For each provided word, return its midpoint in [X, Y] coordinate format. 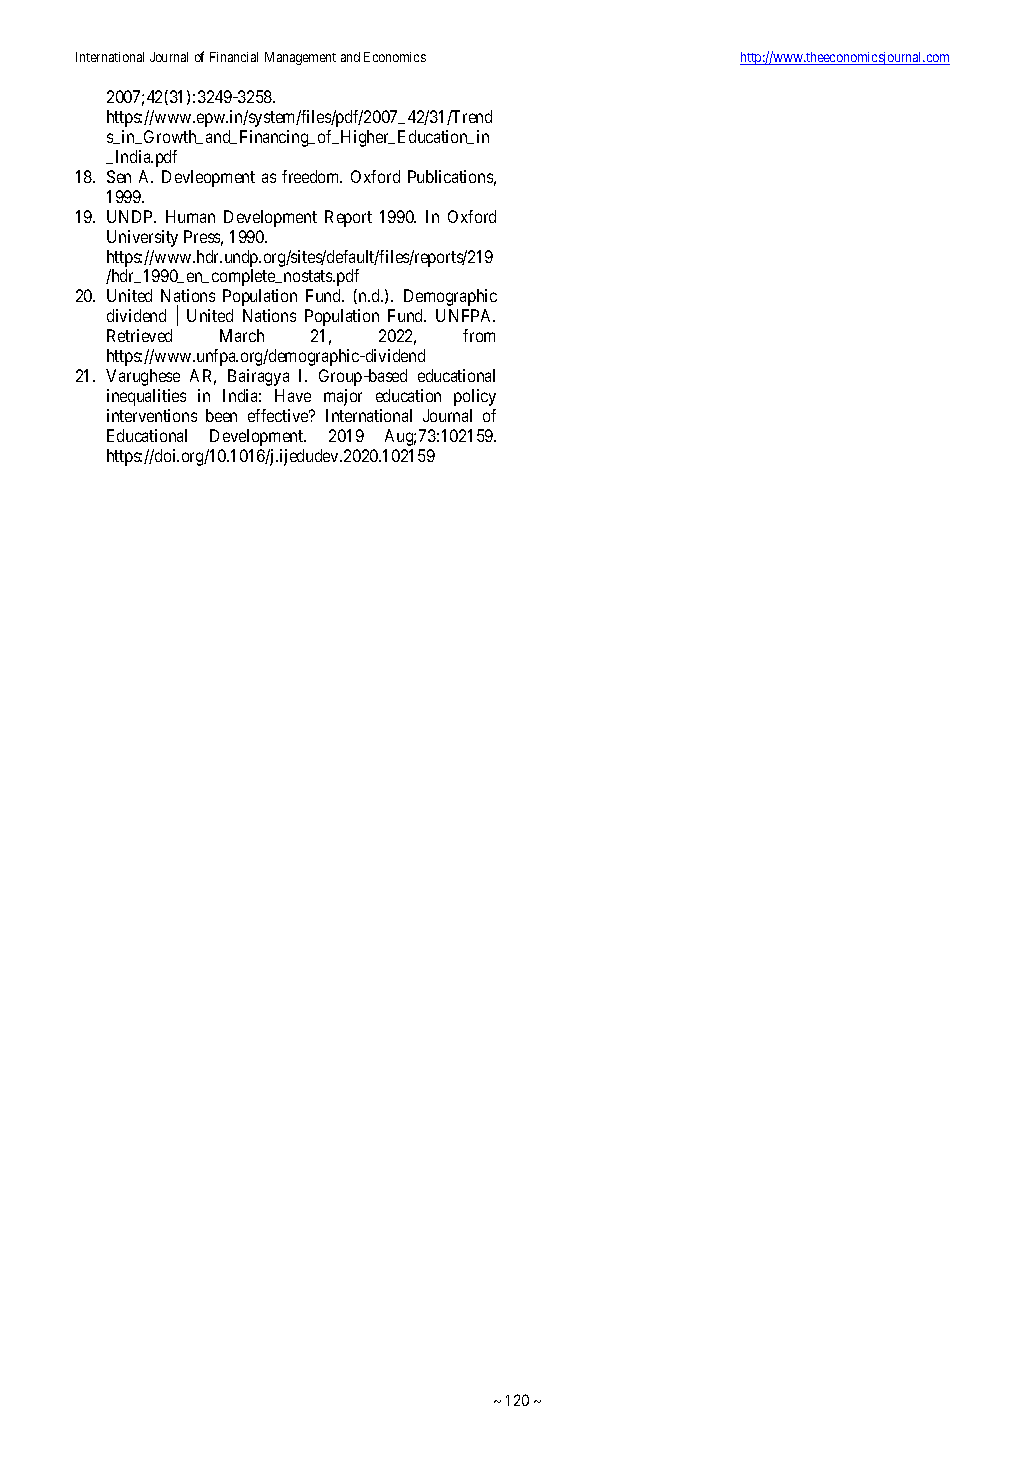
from [479, 335]
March [242, 335]
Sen [119, 176]
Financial [234, 57]
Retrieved [139, 335]
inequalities [146, 397]
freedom [312, 176]
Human [190, 216]
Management [300, 58]
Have [293, 395]
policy [475, 397]
